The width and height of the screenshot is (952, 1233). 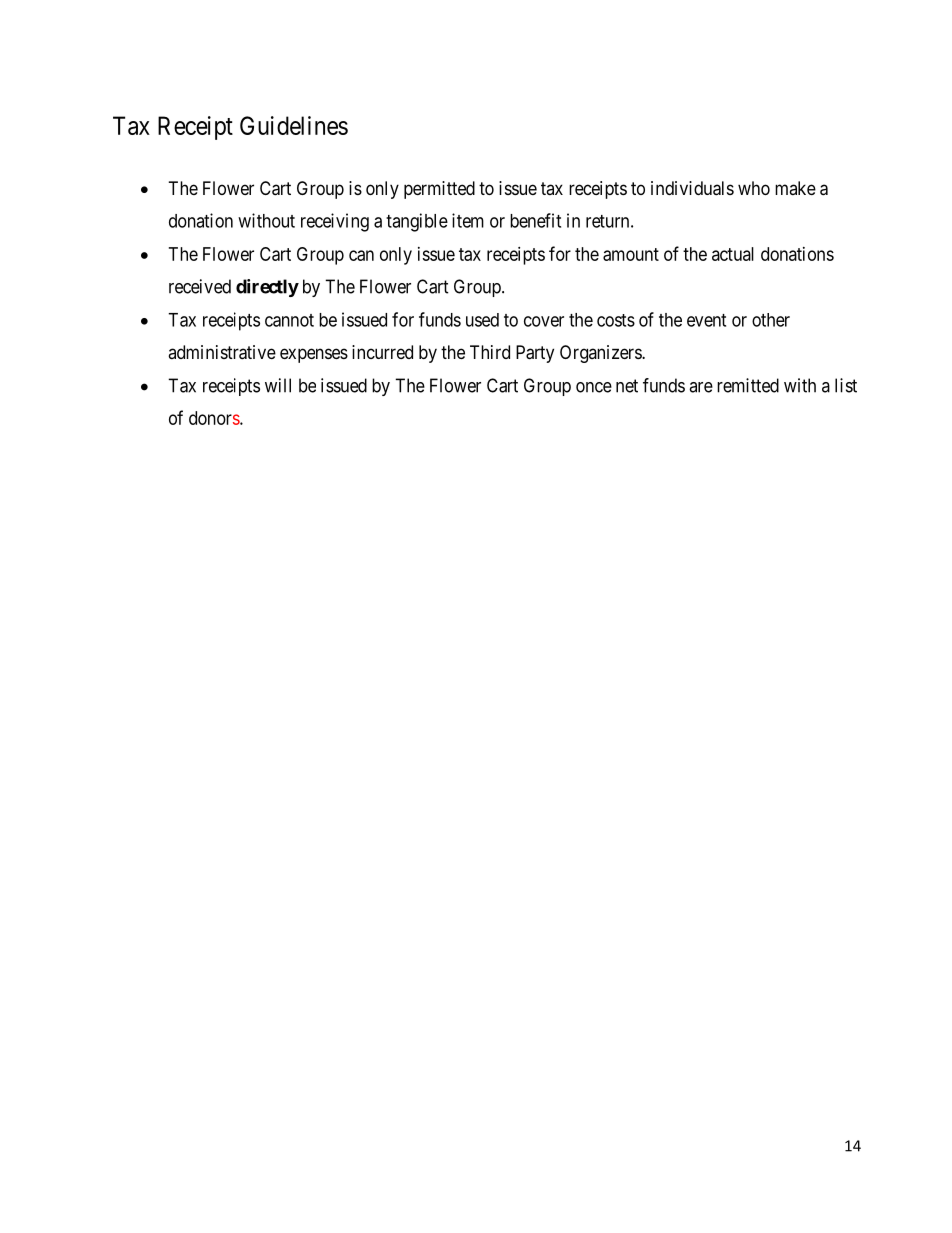 I want to click on directly, so click(x=267, y=288).
